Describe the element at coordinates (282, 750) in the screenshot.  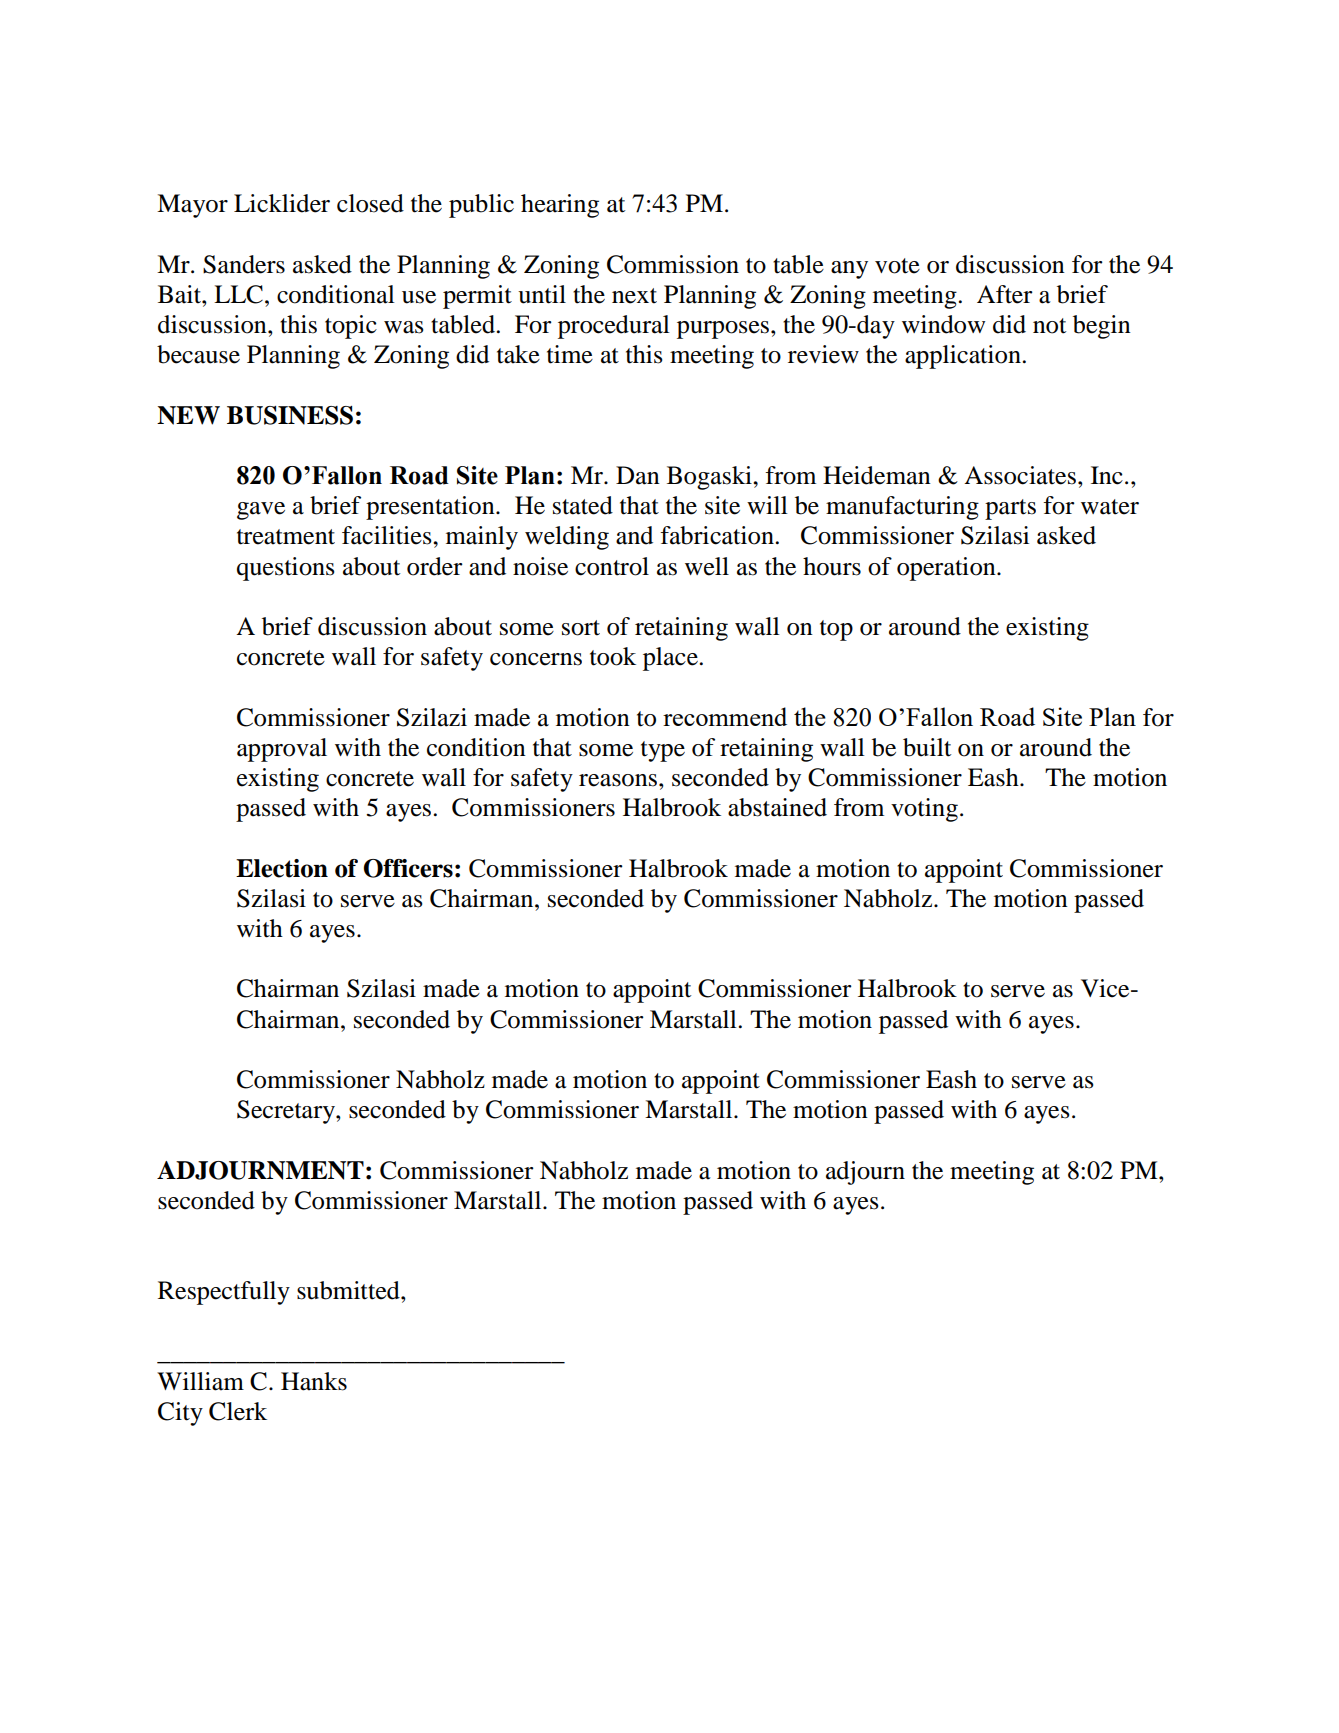
I see `approval` at that location.
